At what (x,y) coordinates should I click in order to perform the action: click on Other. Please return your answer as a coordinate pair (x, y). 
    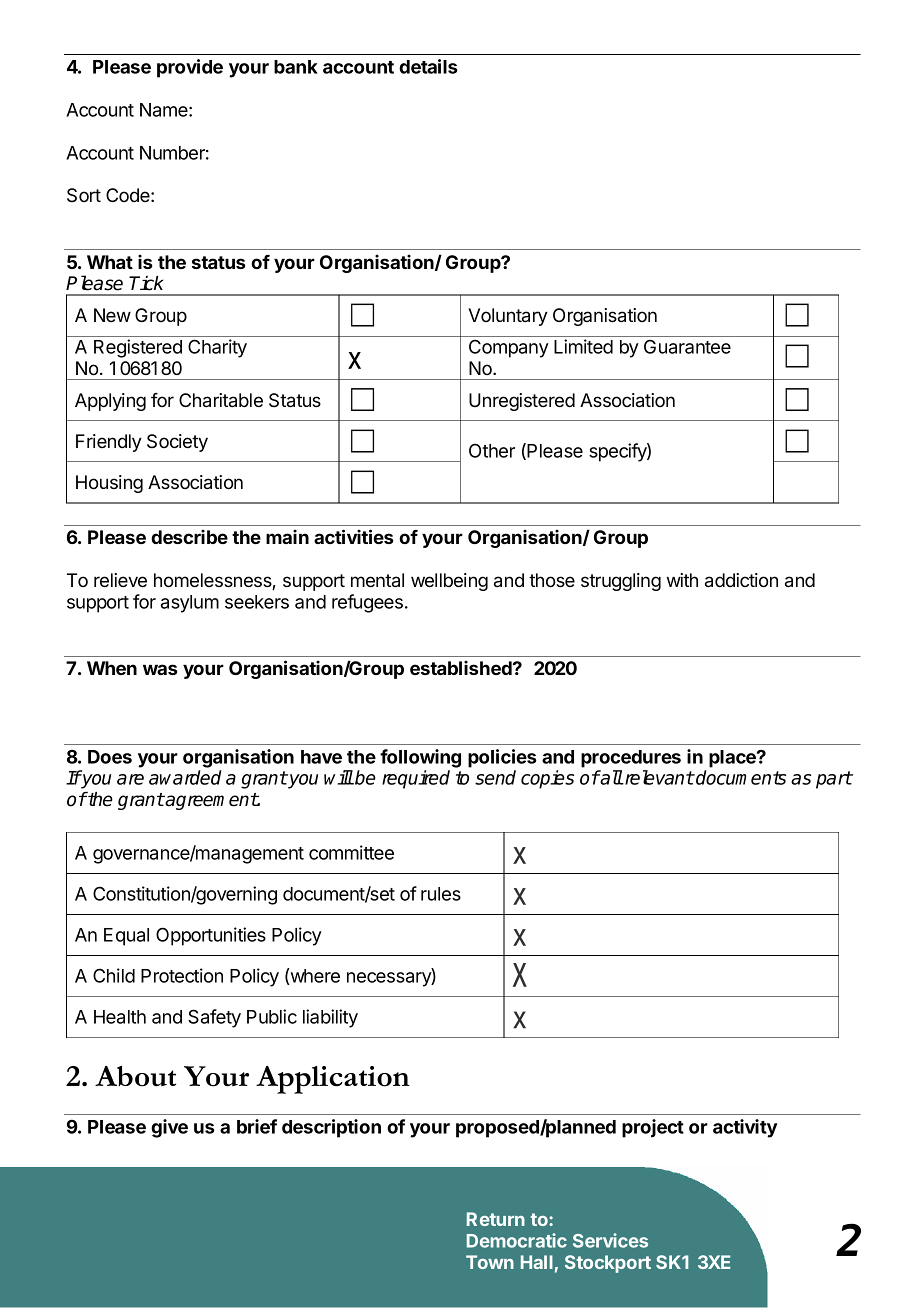
    Looking at the image, I should click on (492, 450).
